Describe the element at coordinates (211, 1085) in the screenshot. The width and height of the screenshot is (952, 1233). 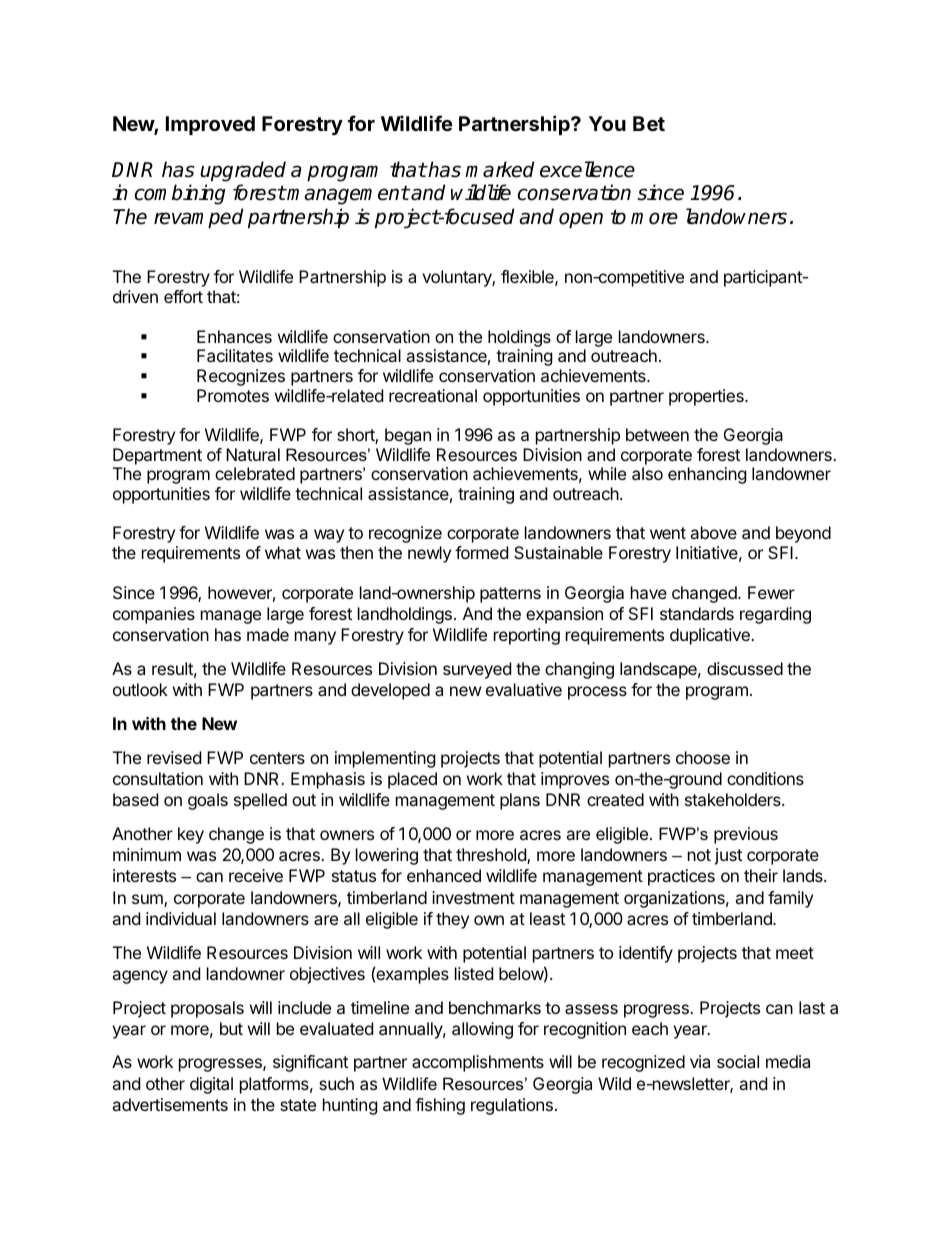
I see `digital` at that location.
